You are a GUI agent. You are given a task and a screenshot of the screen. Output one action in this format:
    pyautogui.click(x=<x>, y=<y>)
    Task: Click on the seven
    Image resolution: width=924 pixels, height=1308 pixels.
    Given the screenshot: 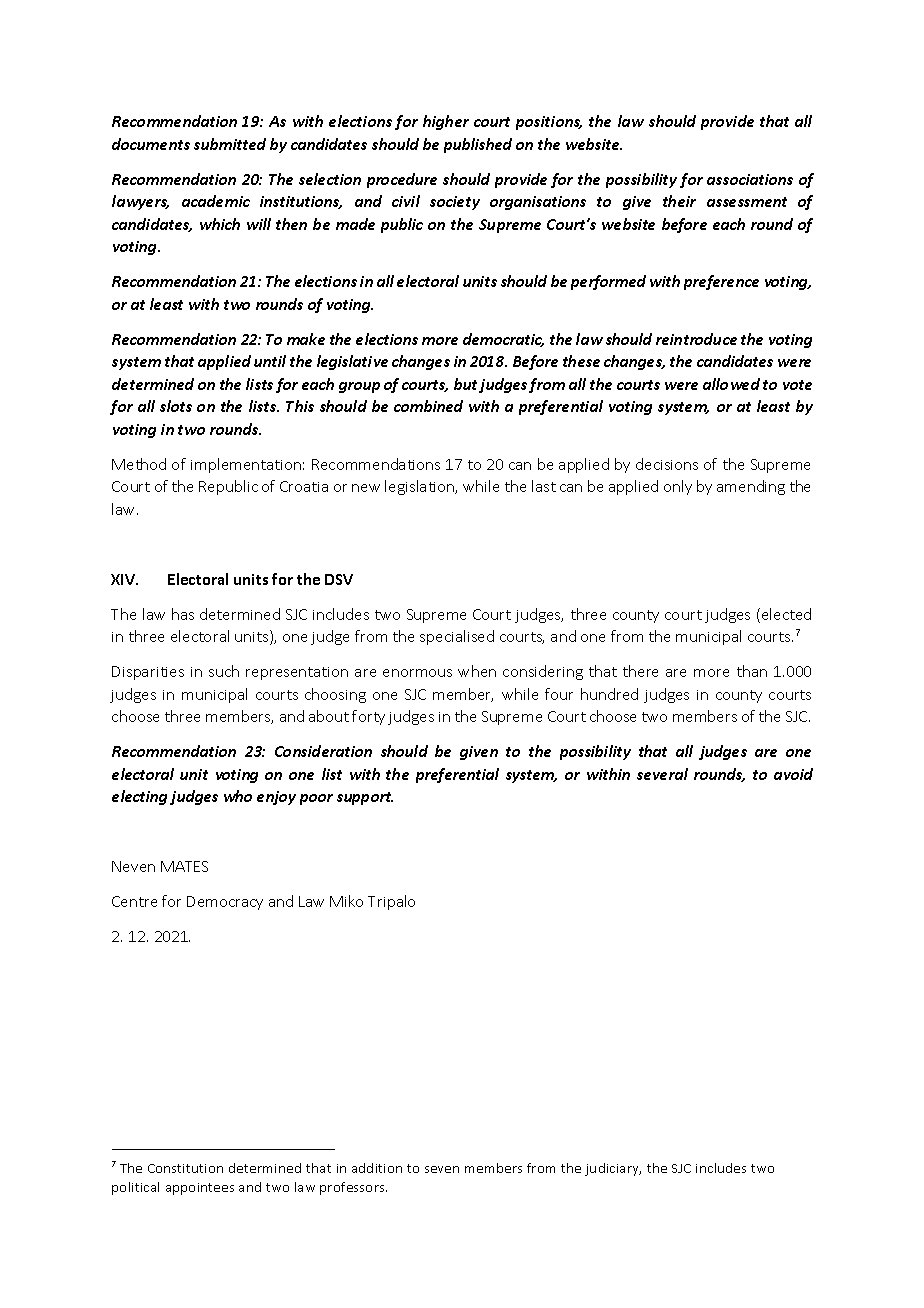 What is the action you would take?
    pyautogui.click(x=442, y=1169)
